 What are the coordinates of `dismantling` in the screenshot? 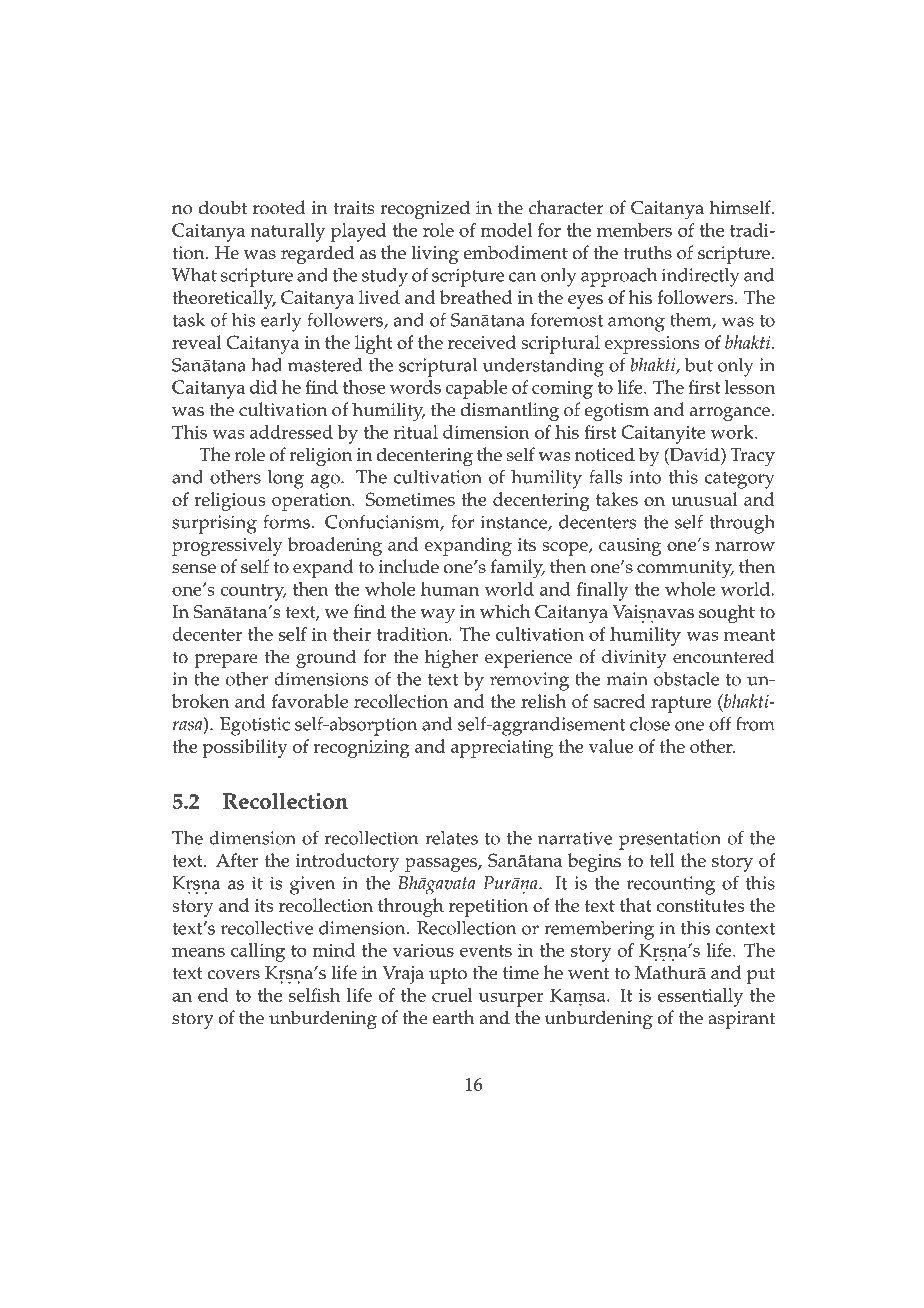 It's located at (510, 412).
